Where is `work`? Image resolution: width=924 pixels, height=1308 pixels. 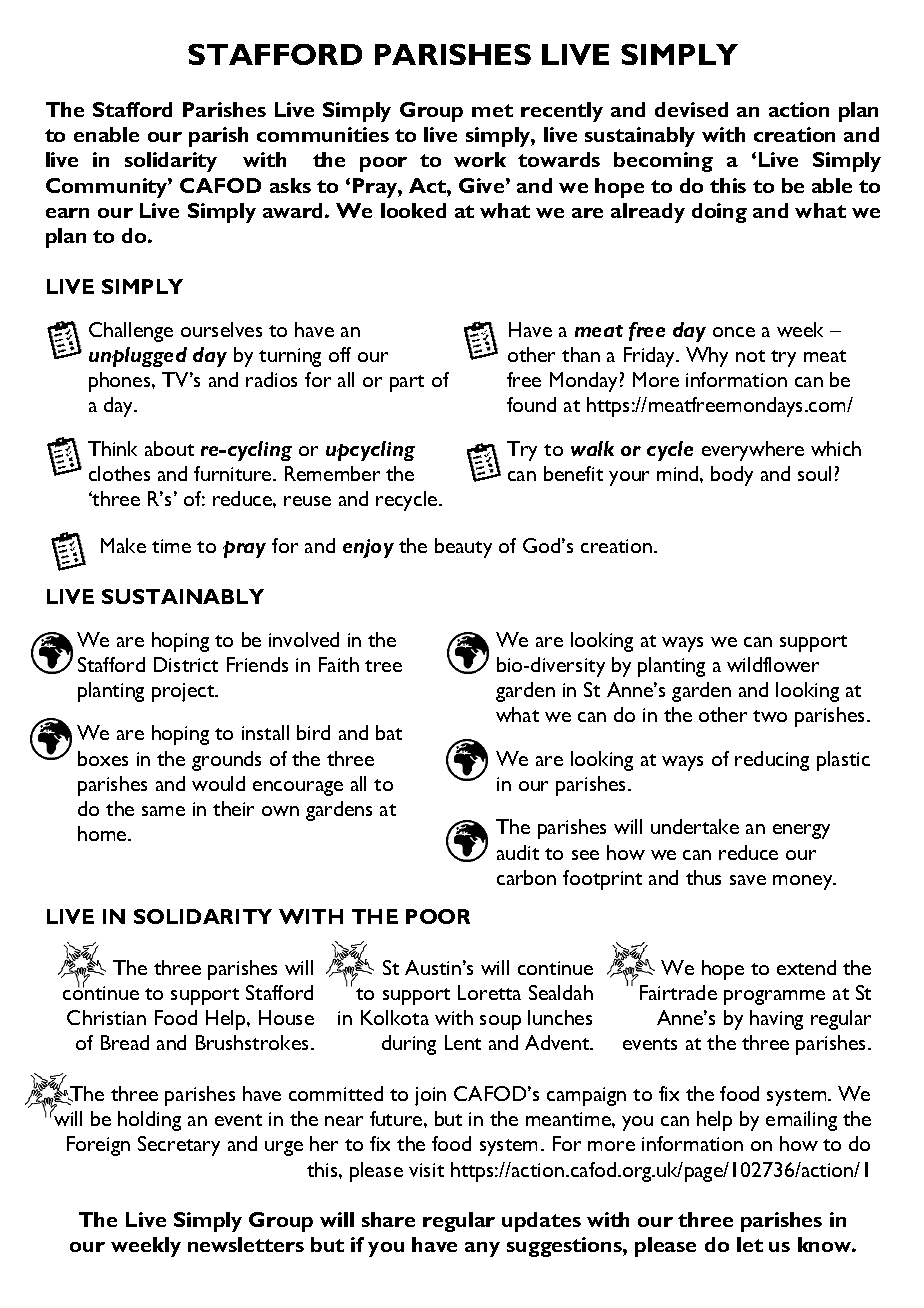
work is located at coordinates (480, 159).
